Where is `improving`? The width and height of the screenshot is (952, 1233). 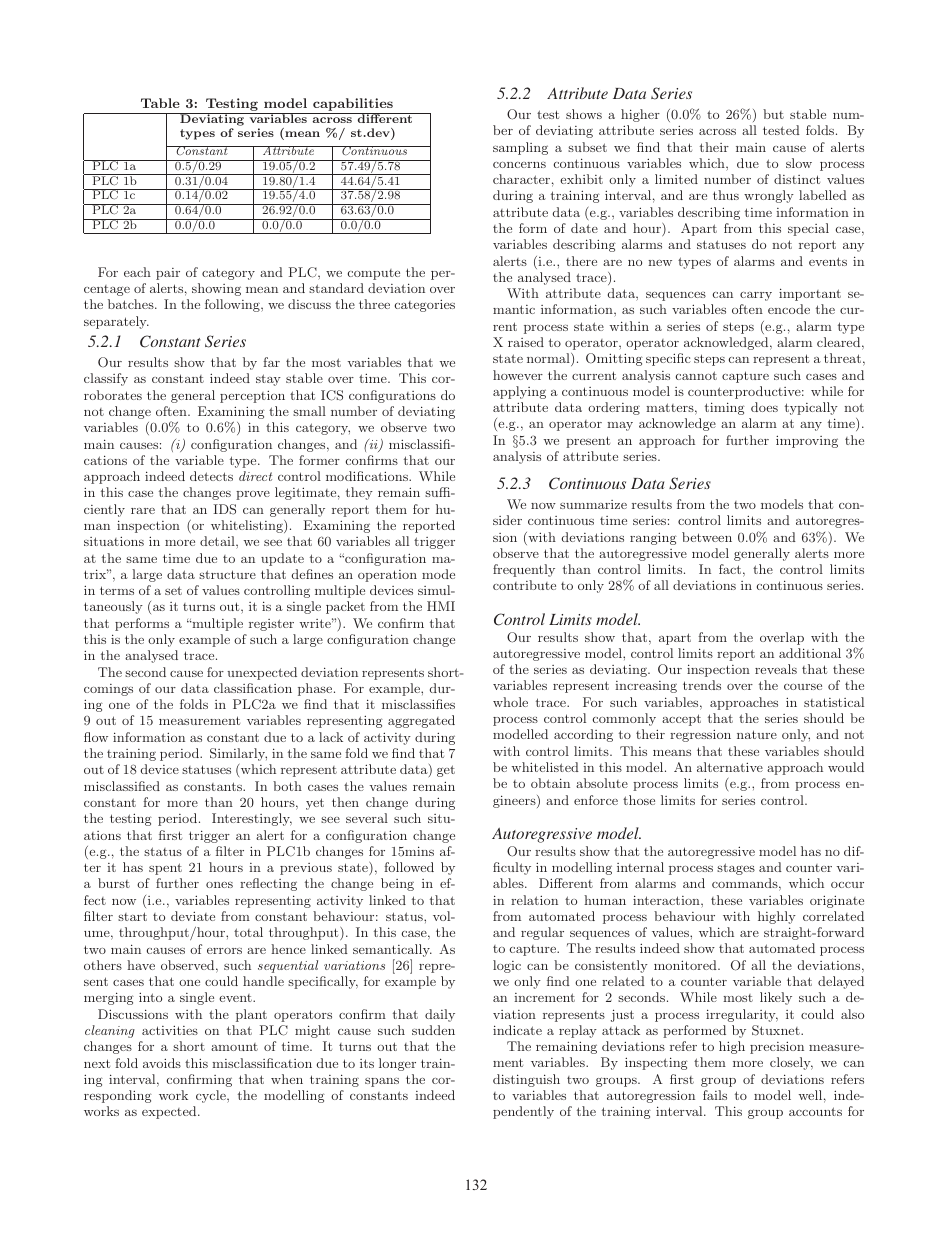
improving is located at coordinates (807, 441).
